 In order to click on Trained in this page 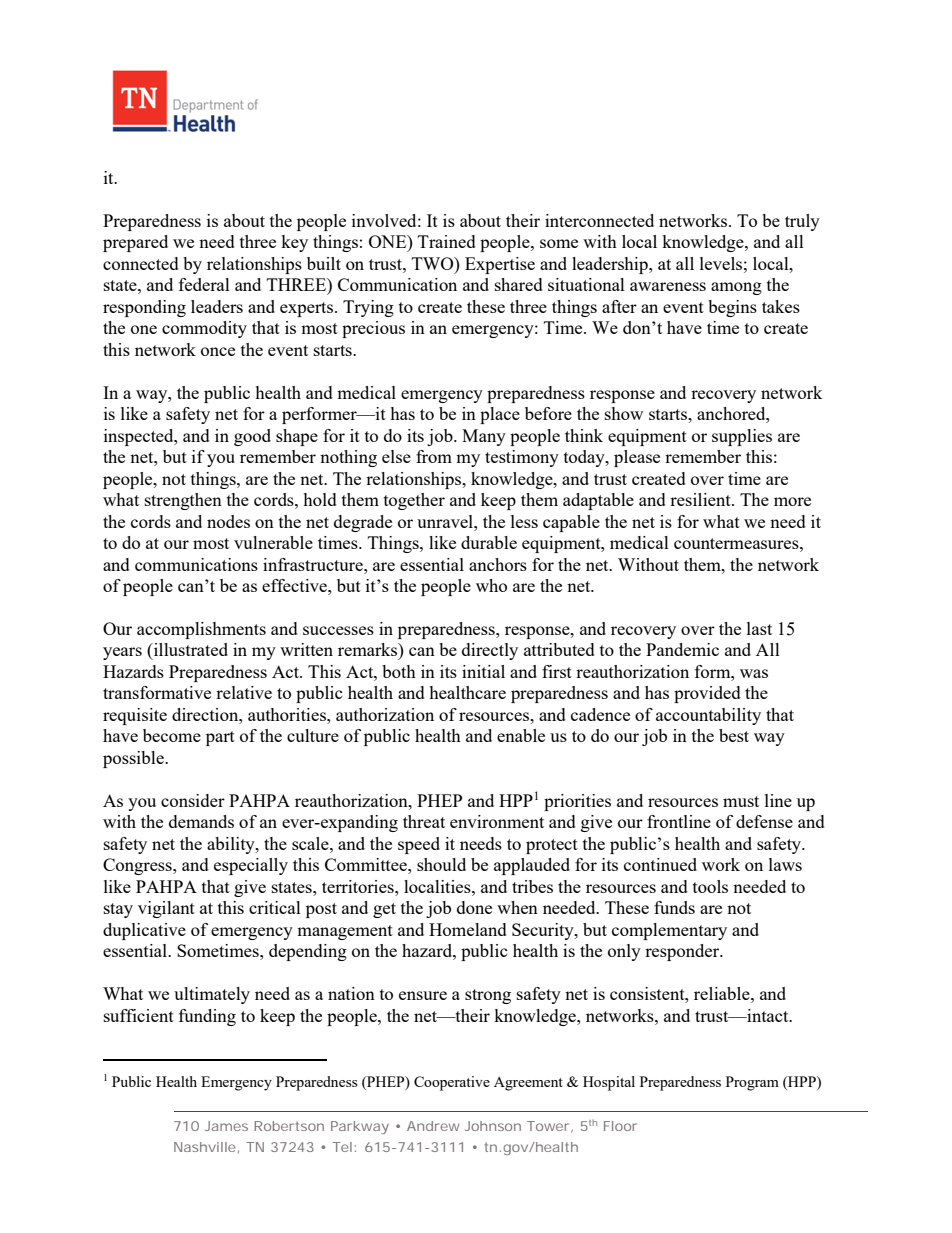, I will do `click(447, 241)`.
